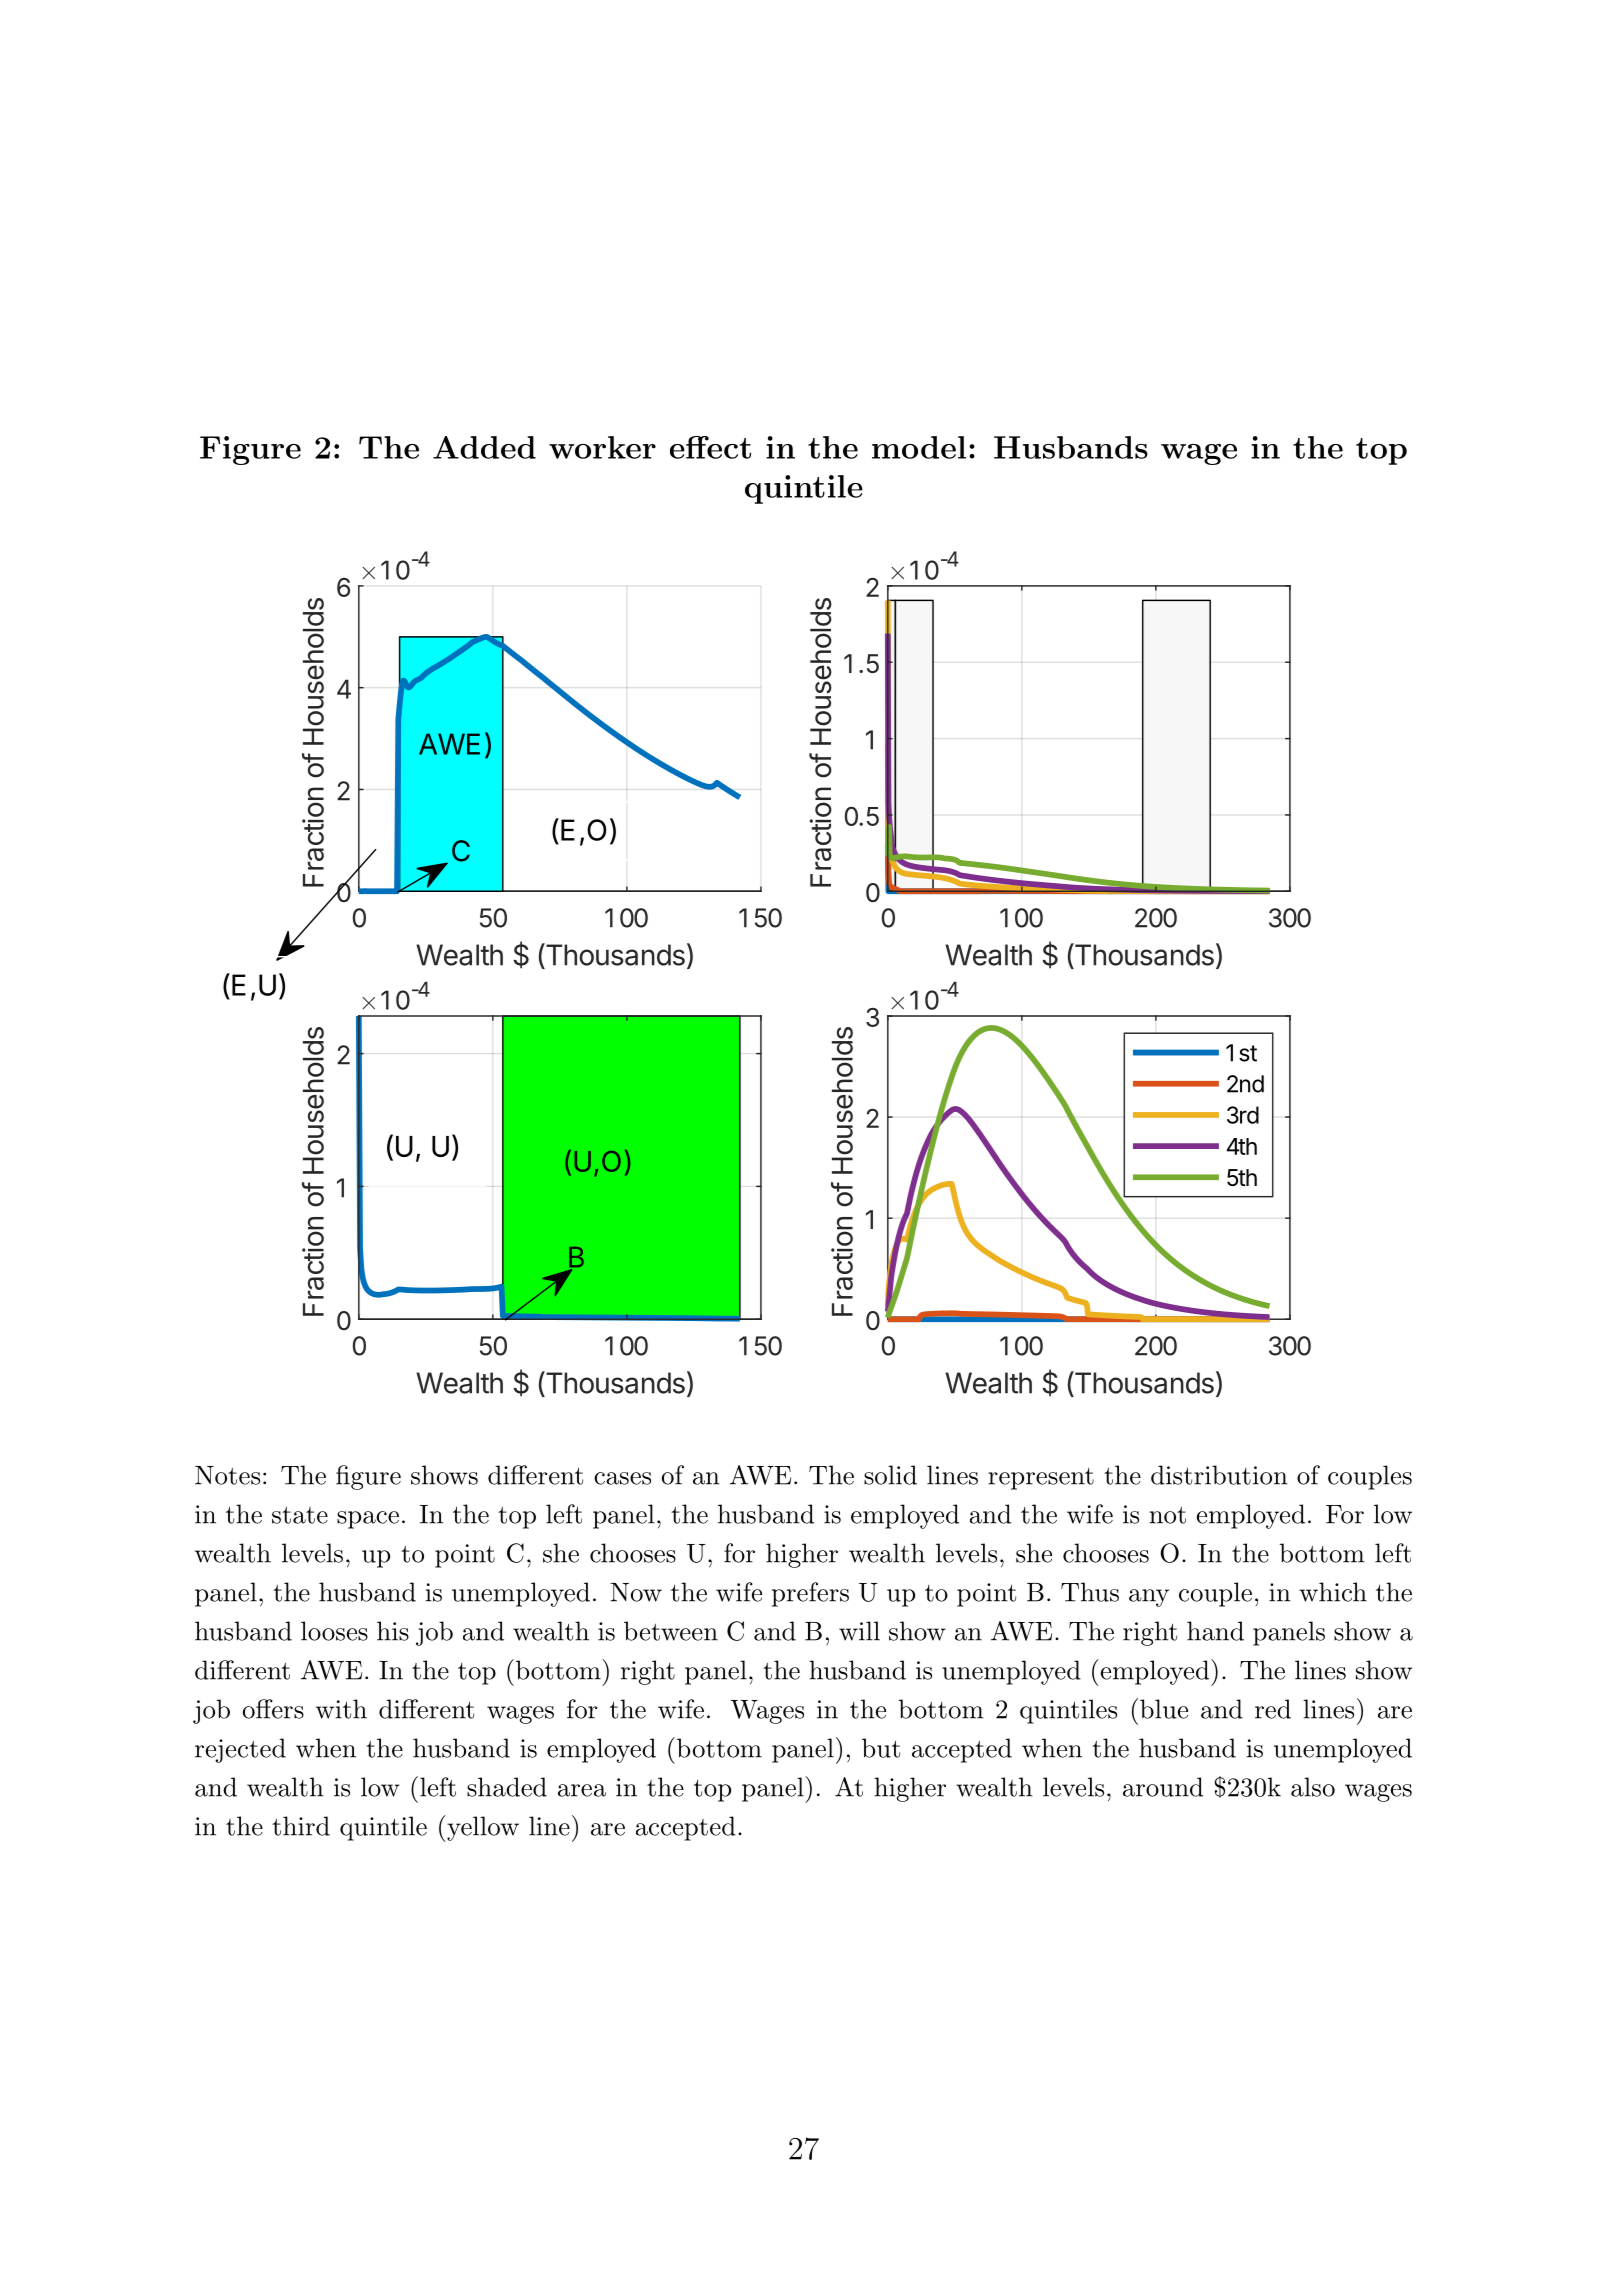  What do you see at coordinates (301, 1826) in the page?
I see `third` at bounding box center [301, 1826].
